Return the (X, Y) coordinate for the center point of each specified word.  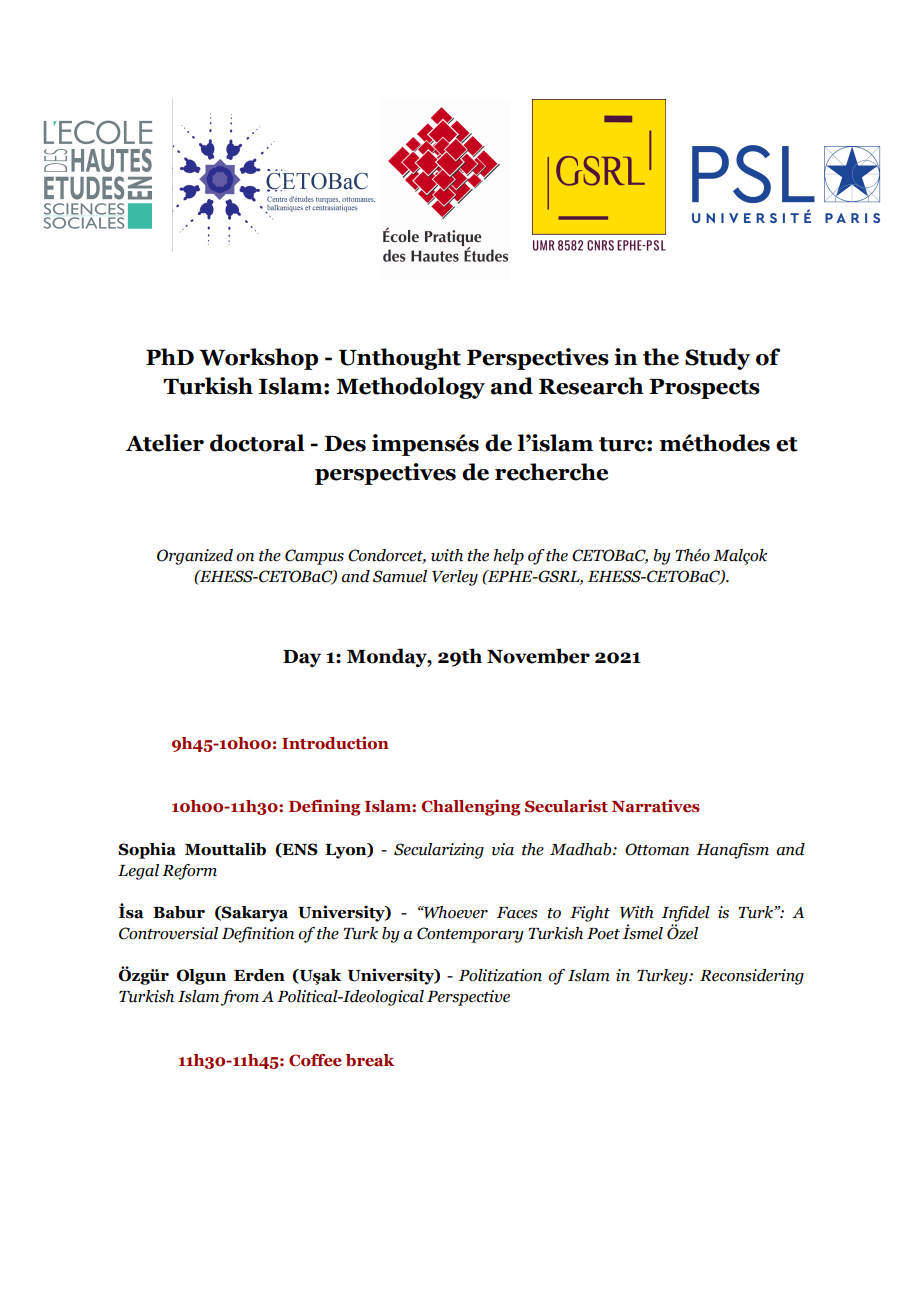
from (239, 998)
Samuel (400, 576)
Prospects (704, 389)
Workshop (258, 359)
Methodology (410, 388)
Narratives (656, 806)
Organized (195, 557)
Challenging (470, 807)
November (538, 656)
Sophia (147, 850)
